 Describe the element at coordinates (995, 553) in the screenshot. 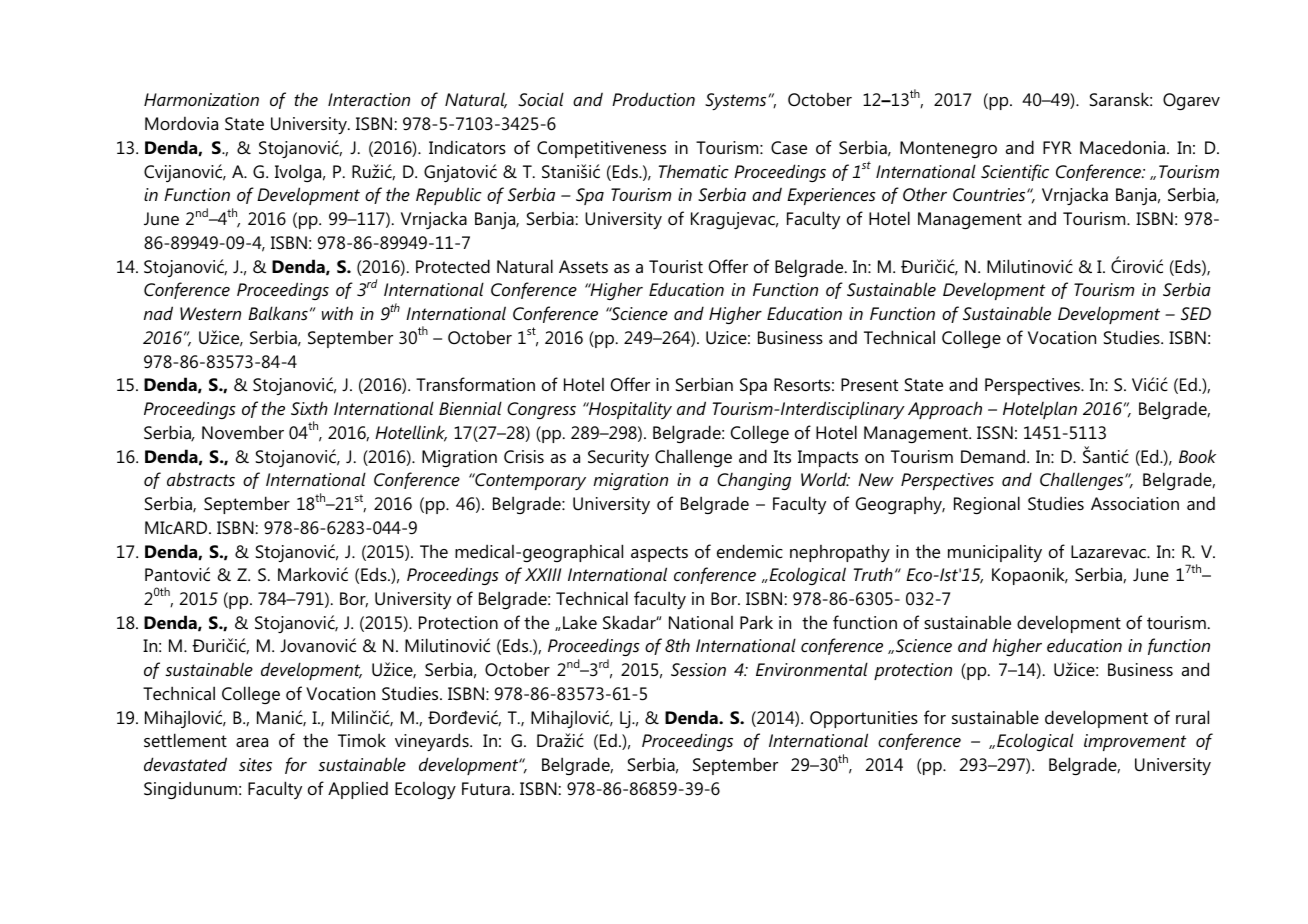

I see `municipality` at that location.
